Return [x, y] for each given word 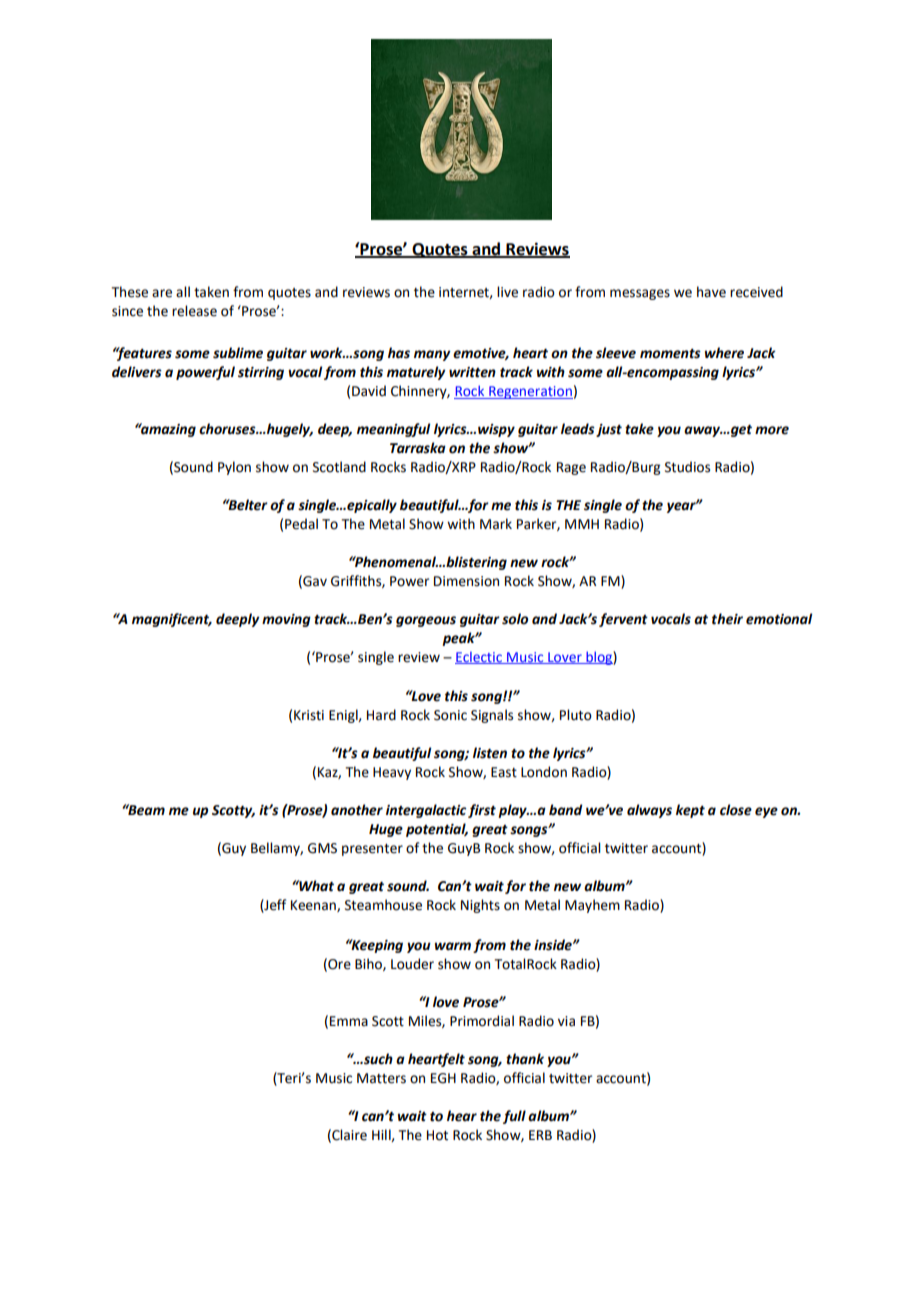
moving [286, 620]
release [194, 311]
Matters [381, 1078]
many [432, 355]
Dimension [466, 581]
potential [437, 830]
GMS [322, 848]
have [711, 292]
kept [690, 811]
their [727, 619]
